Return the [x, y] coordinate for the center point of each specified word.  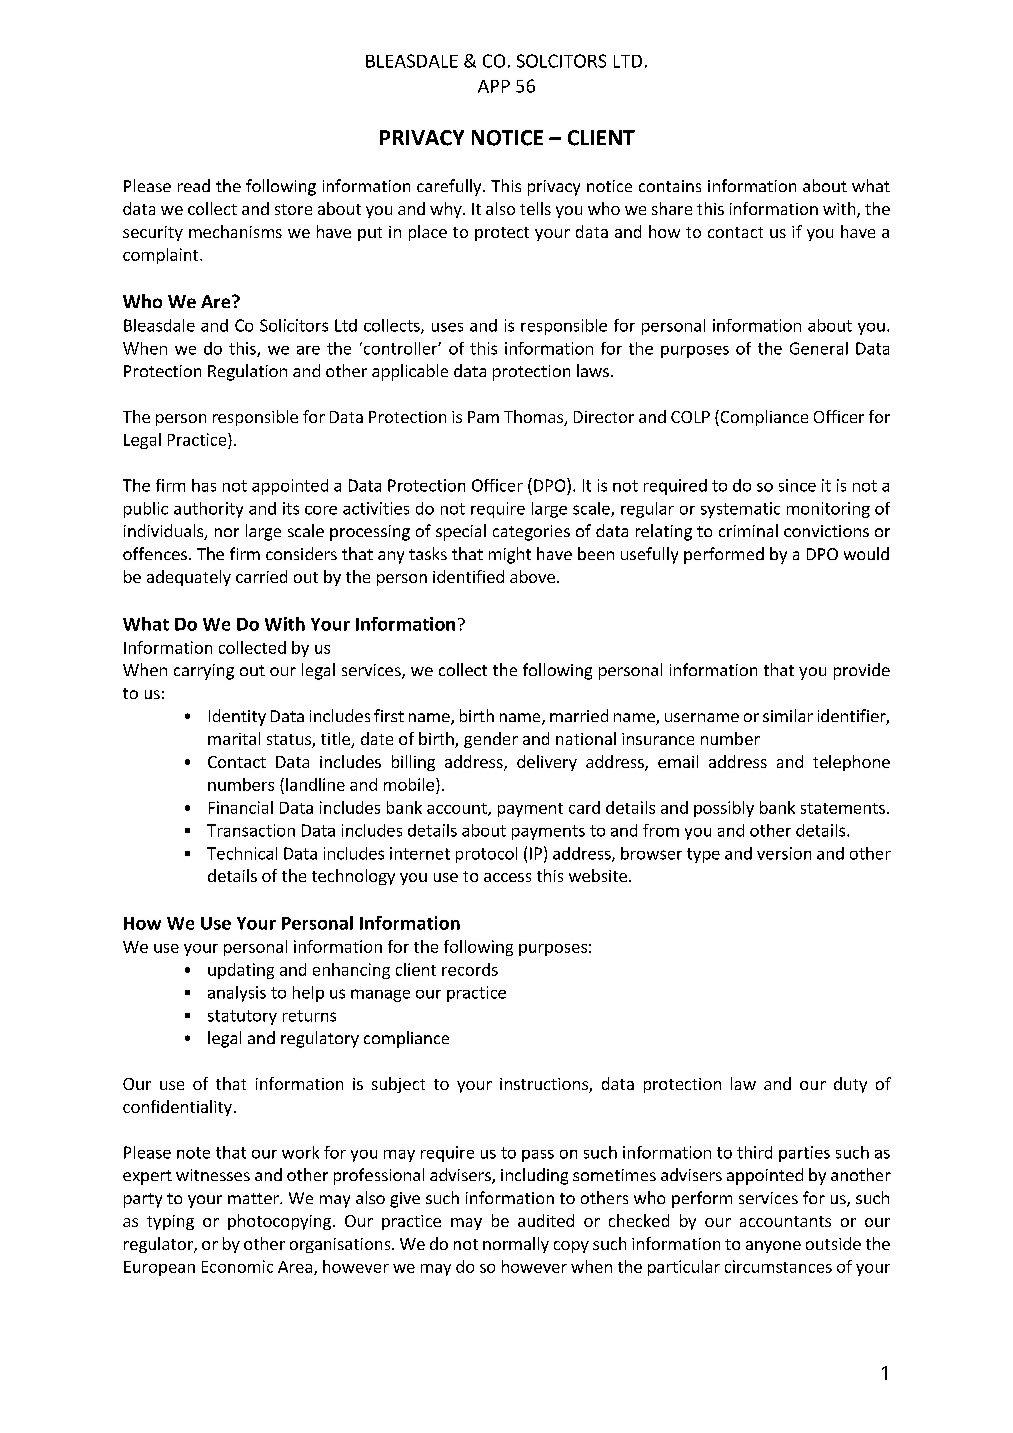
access [507, 877]
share [672, 208]
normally [516, 1245]
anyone [773, 1247]
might [510, 555]
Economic [237, 1266]
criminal [748, 530]
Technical [242, 853]
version [784, 853]
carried [261, 576]
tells [535, 208]
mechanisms [235, 231]
